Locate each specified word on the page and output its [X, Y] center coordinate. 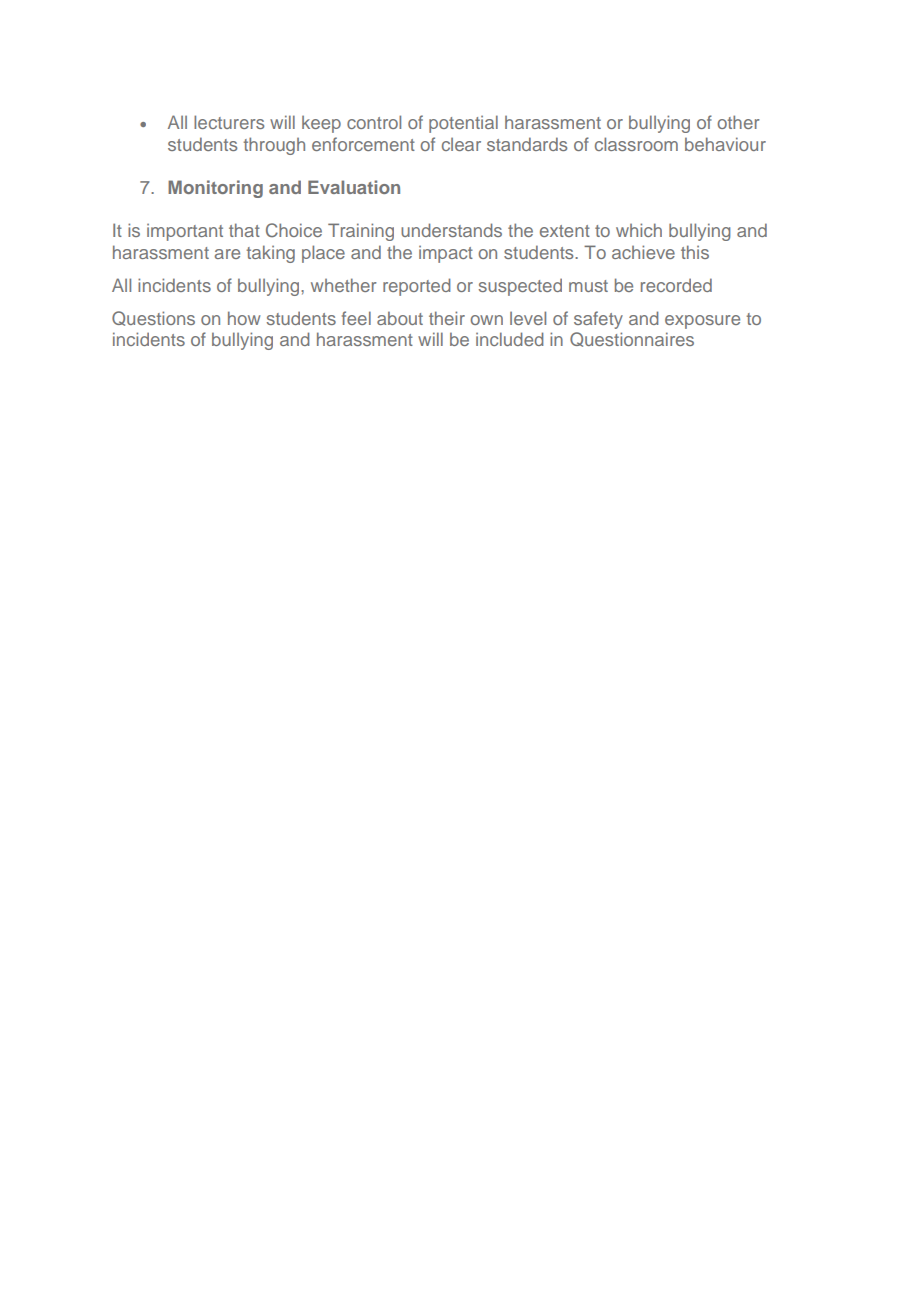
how [244, 318]
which [639, 230]
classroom [636, 144]
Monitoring [215, 189]
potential [463, 124]
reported [416, 287]
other [738, 122]
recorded [676, 285]
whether [344, 285]
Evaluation [354, 187]
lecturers [229, 122]
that [244, 230]
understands [451, 230]
